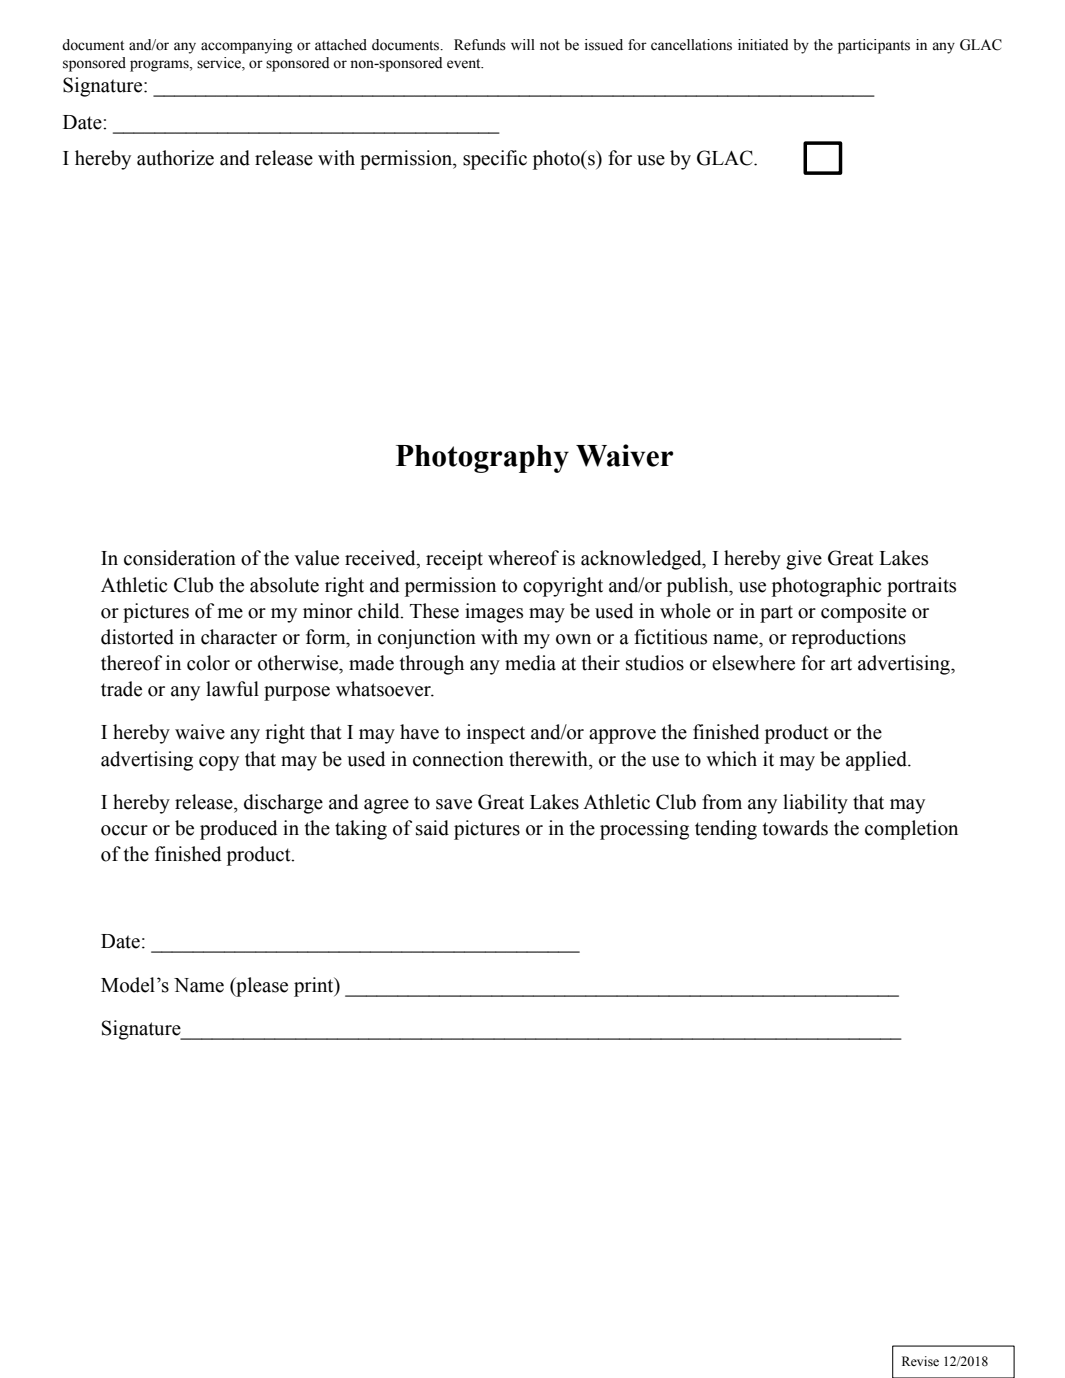  What do you see at coordinates (763, 45) in the page?
I see `initiated` at bounding box center [763, 45].
